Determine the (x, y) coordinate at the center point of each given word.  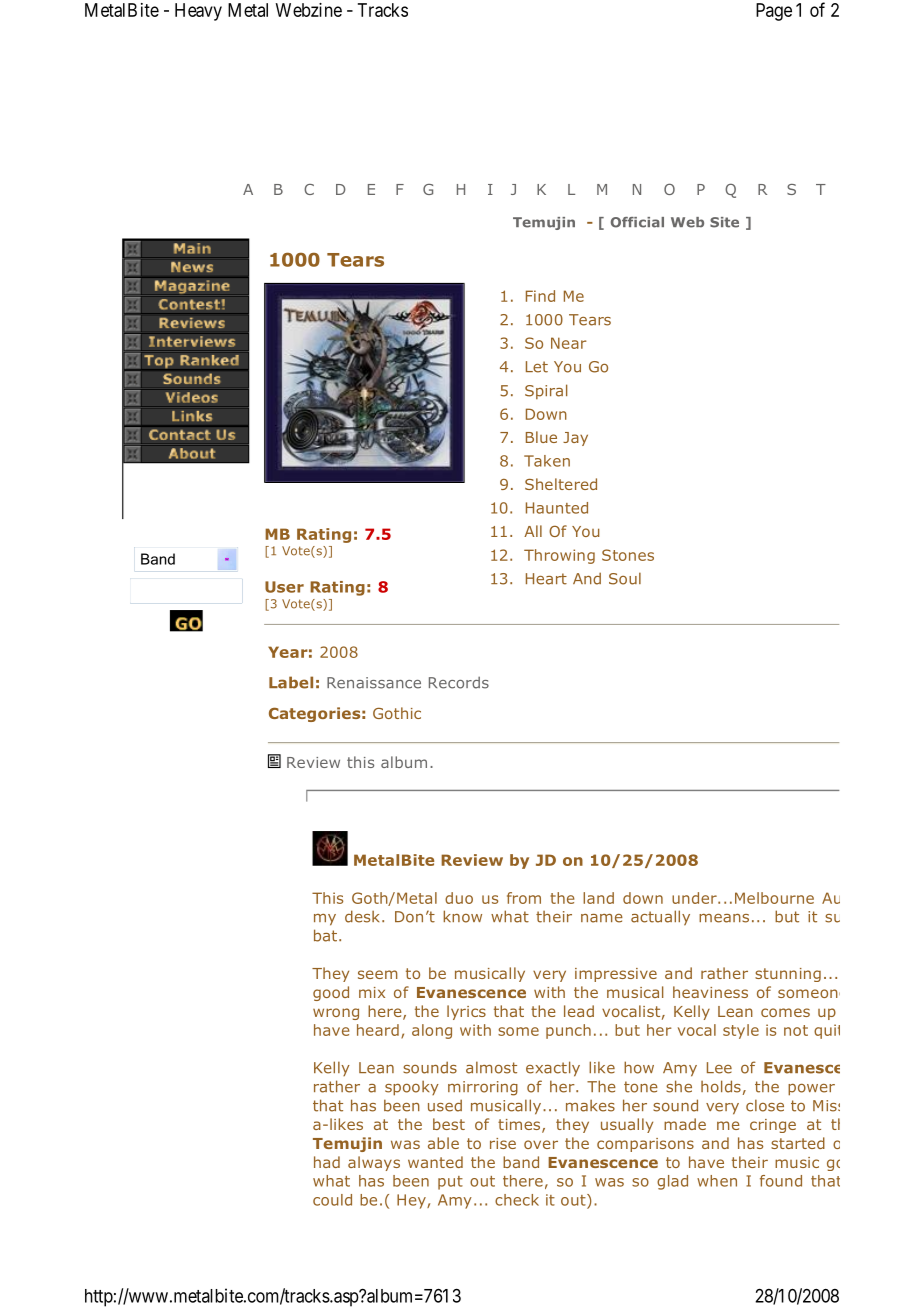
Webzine (309, 10)
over (541, 1144)
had (327, 1162)
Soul (625, 578)
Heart (546, 579)
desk (362, 916)
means (724, 918)
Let (537, 367)
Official (637, 222)
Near (569, 343)
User (284, 587)
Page (774, 12)
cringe (773, 1126)
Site (724, 222)
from (524, 898)
